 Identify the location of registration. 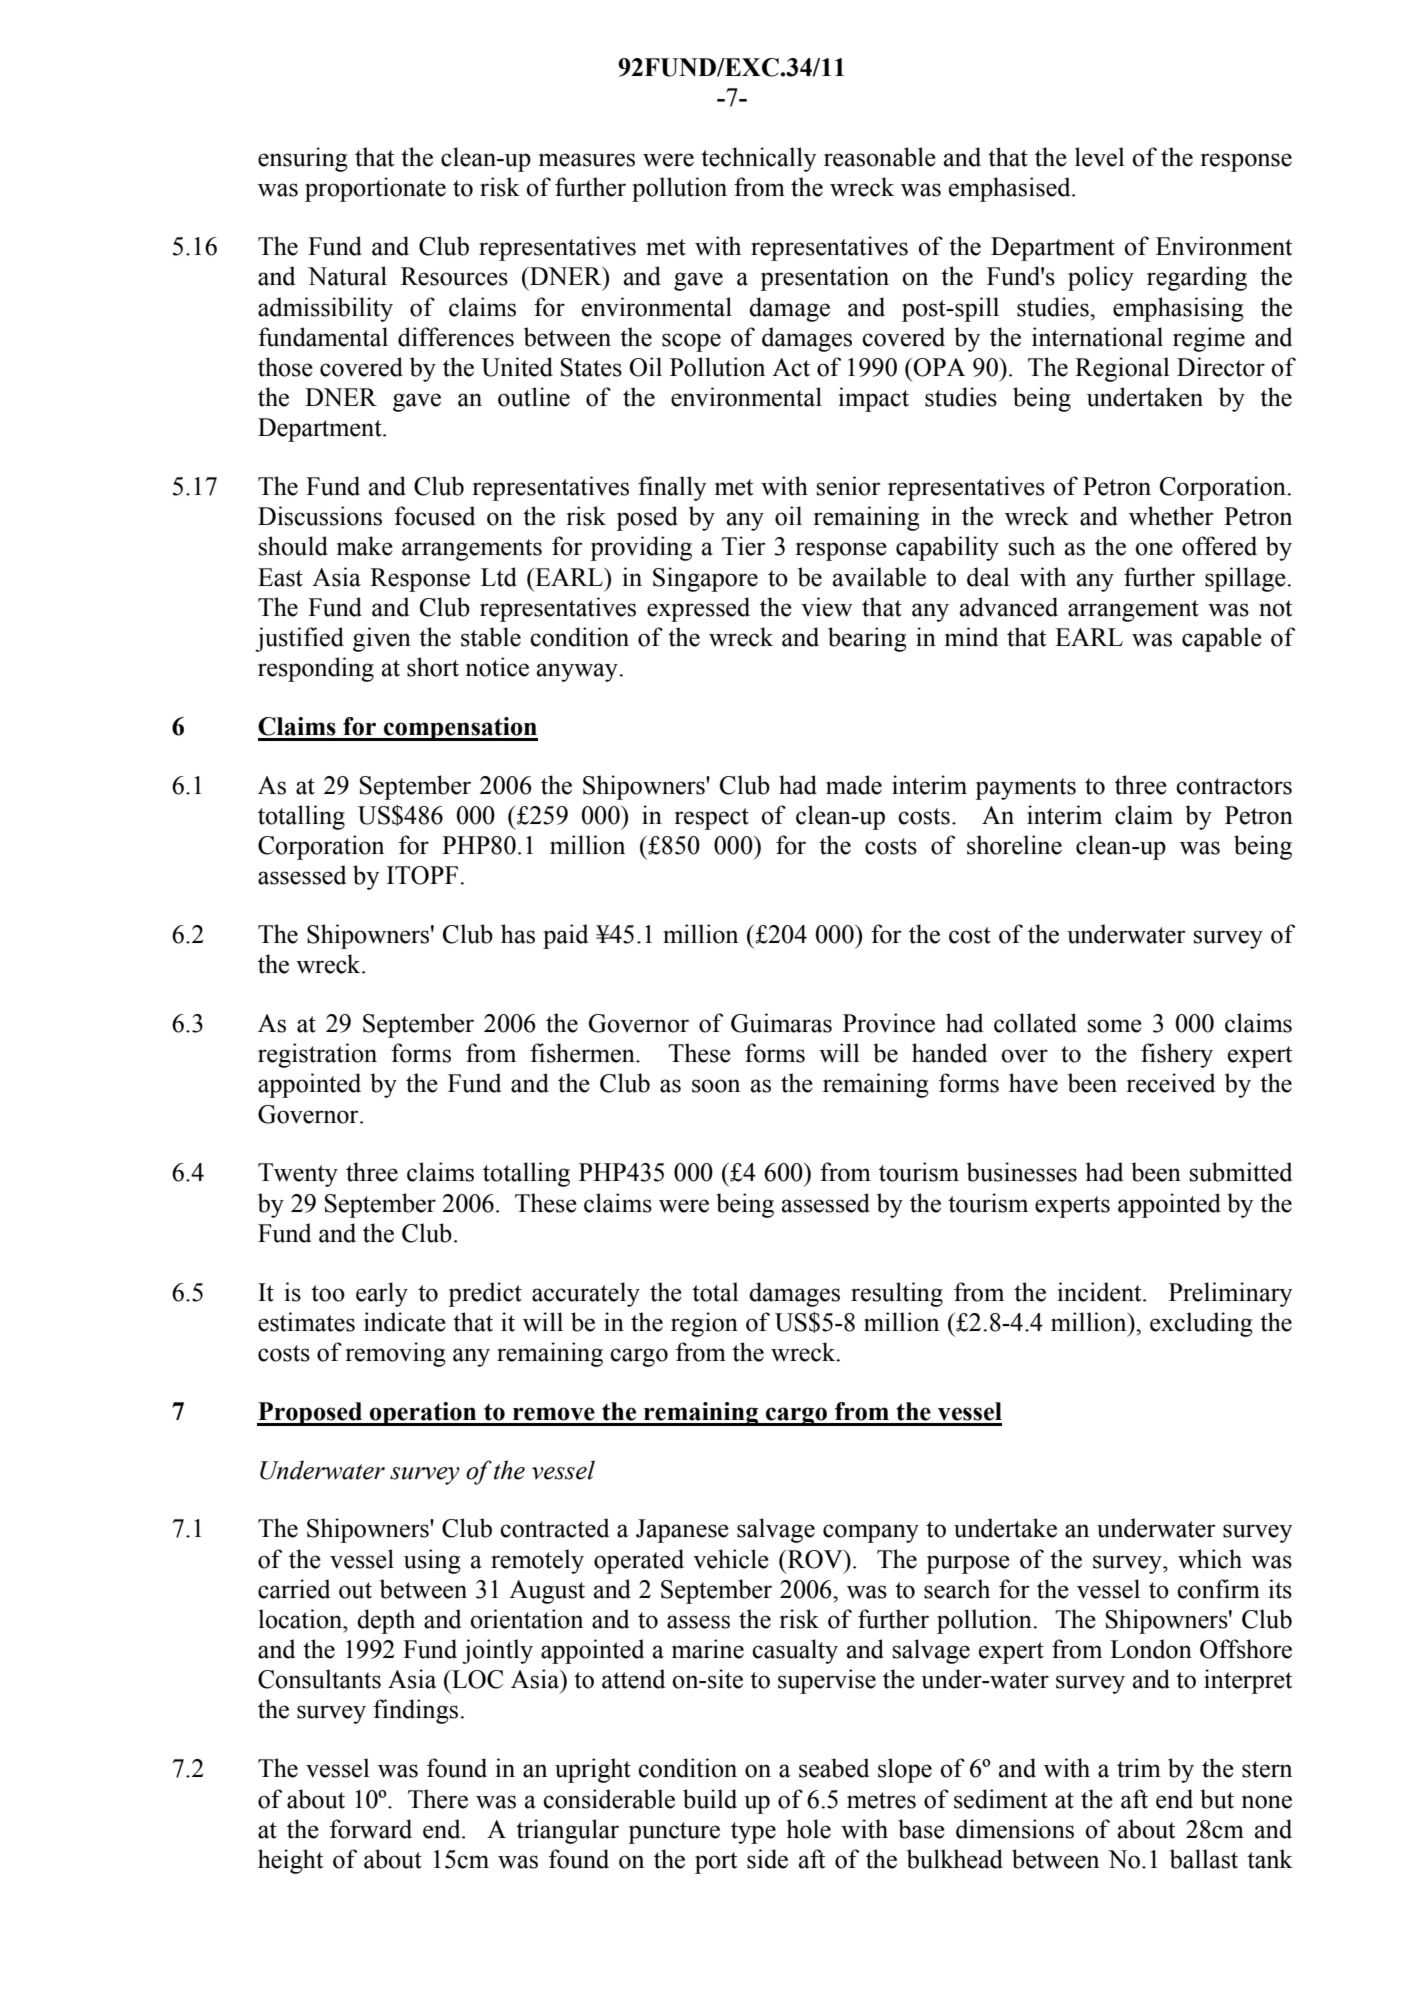
(317, 1055).
